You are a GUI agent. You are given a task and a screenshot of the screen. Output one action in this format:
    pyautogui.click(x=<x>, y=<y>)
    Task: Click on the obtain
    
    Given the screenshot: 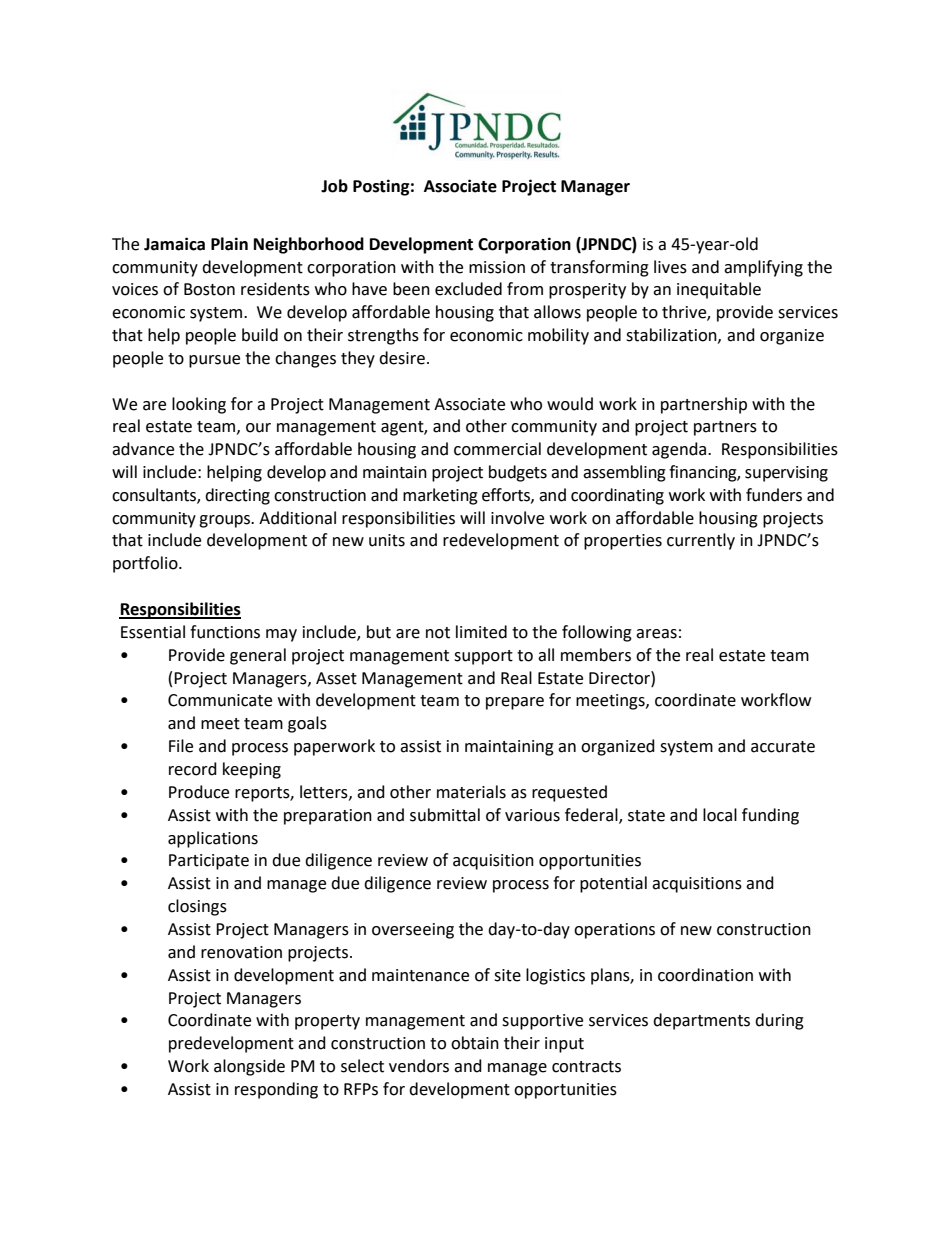 What is the action you would take?
    pyautogui.click(x=475, y=1043)
